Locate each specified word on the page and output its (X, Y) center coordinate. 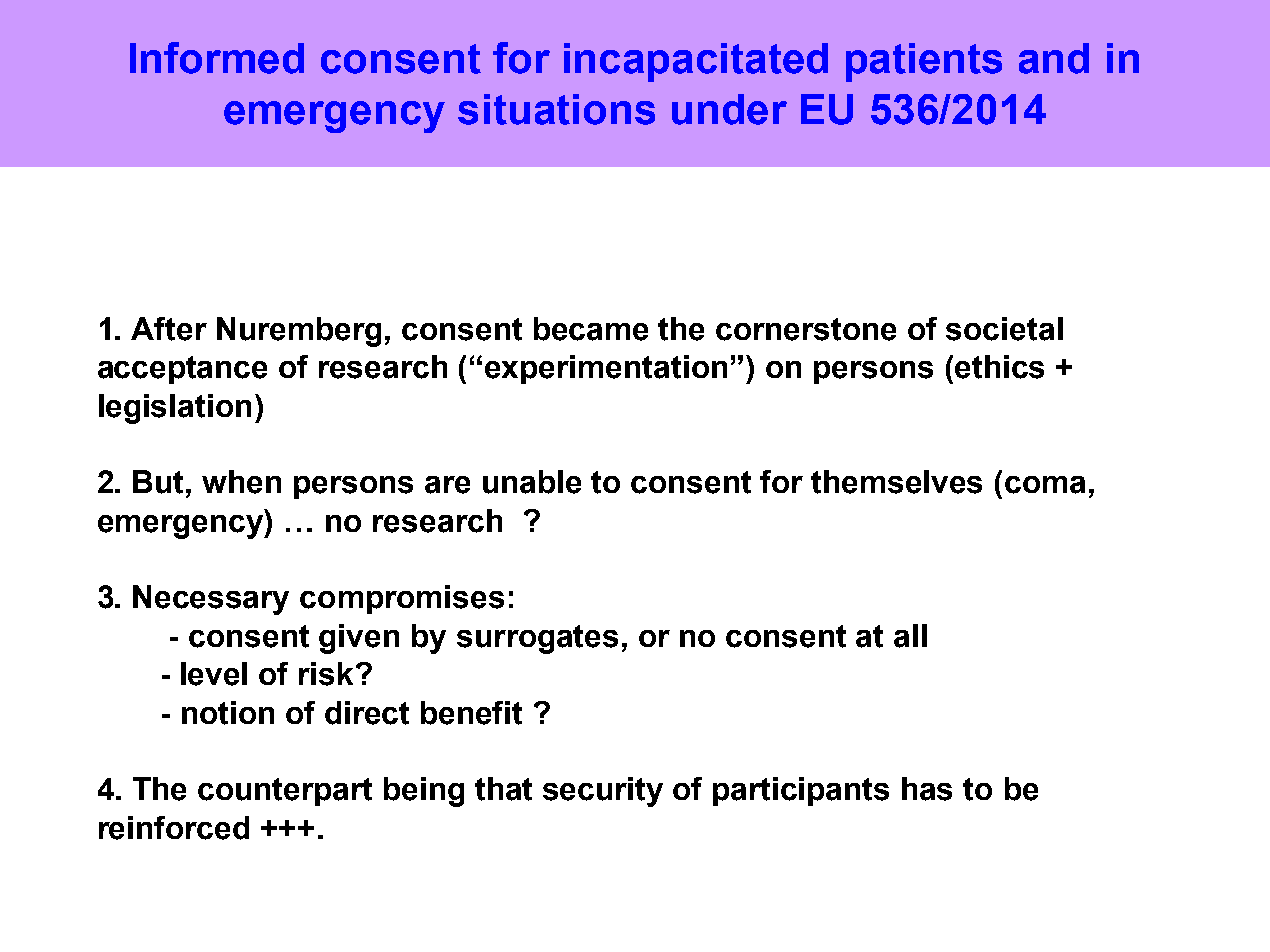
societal (1004, 329)
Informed (217, 58)
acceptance (182, 370)
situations (556, 109)
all (910, 636)
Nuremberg (299, 332)
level (214, 674)
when (241, 482)
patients (924, 62)
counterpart (285, 792)
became (591, 329)
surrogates (537, 639)
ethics (999, 367)
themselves (896, 482)
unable (532, 482)
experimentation (606, 369)
